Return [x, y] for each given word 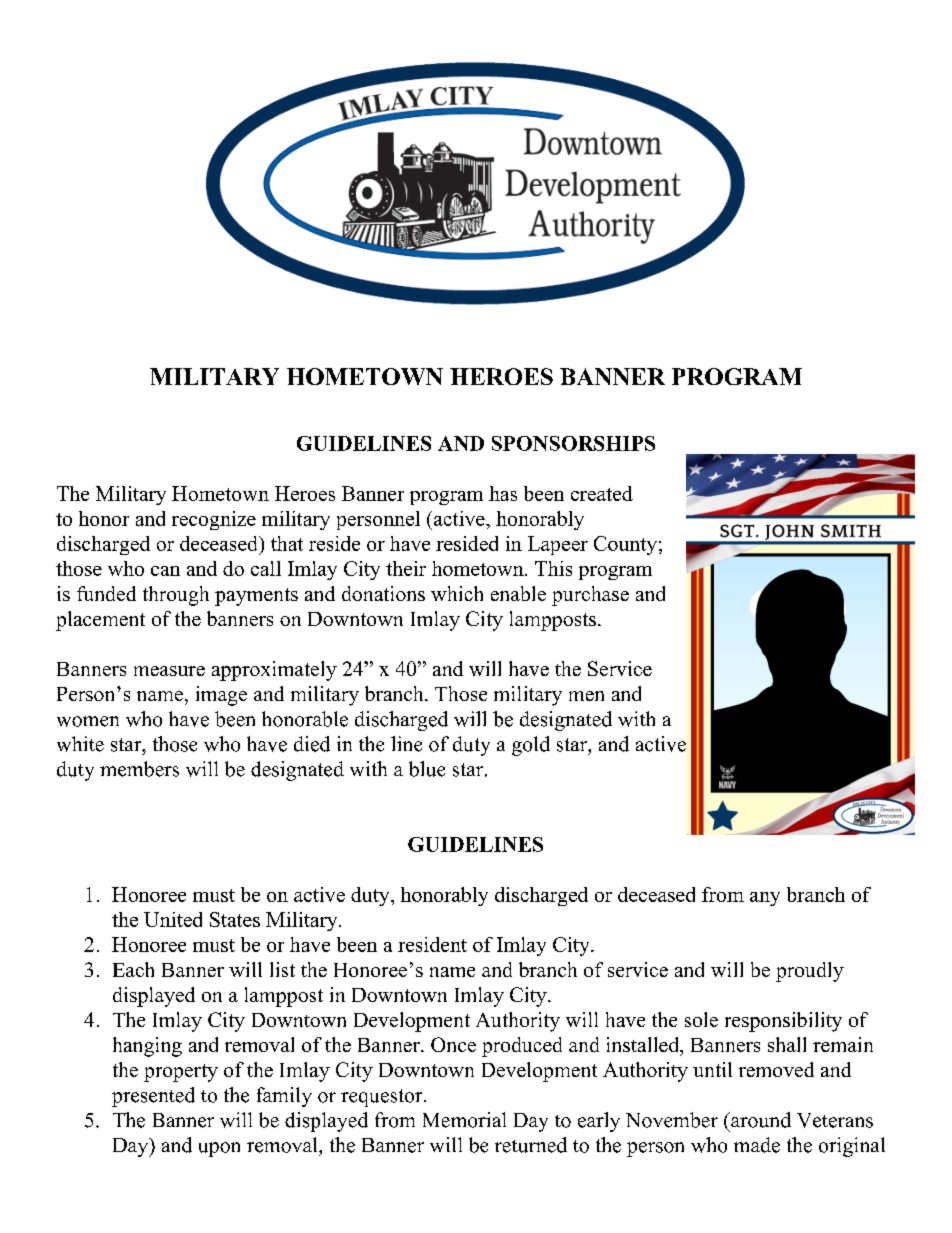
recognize [214, 520]
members [139, 769]
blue [427, 769]
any [765, 899]
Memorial [464, 1120]
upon [219, 1149]
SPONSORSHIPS [573, 443]
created [602, 493]
